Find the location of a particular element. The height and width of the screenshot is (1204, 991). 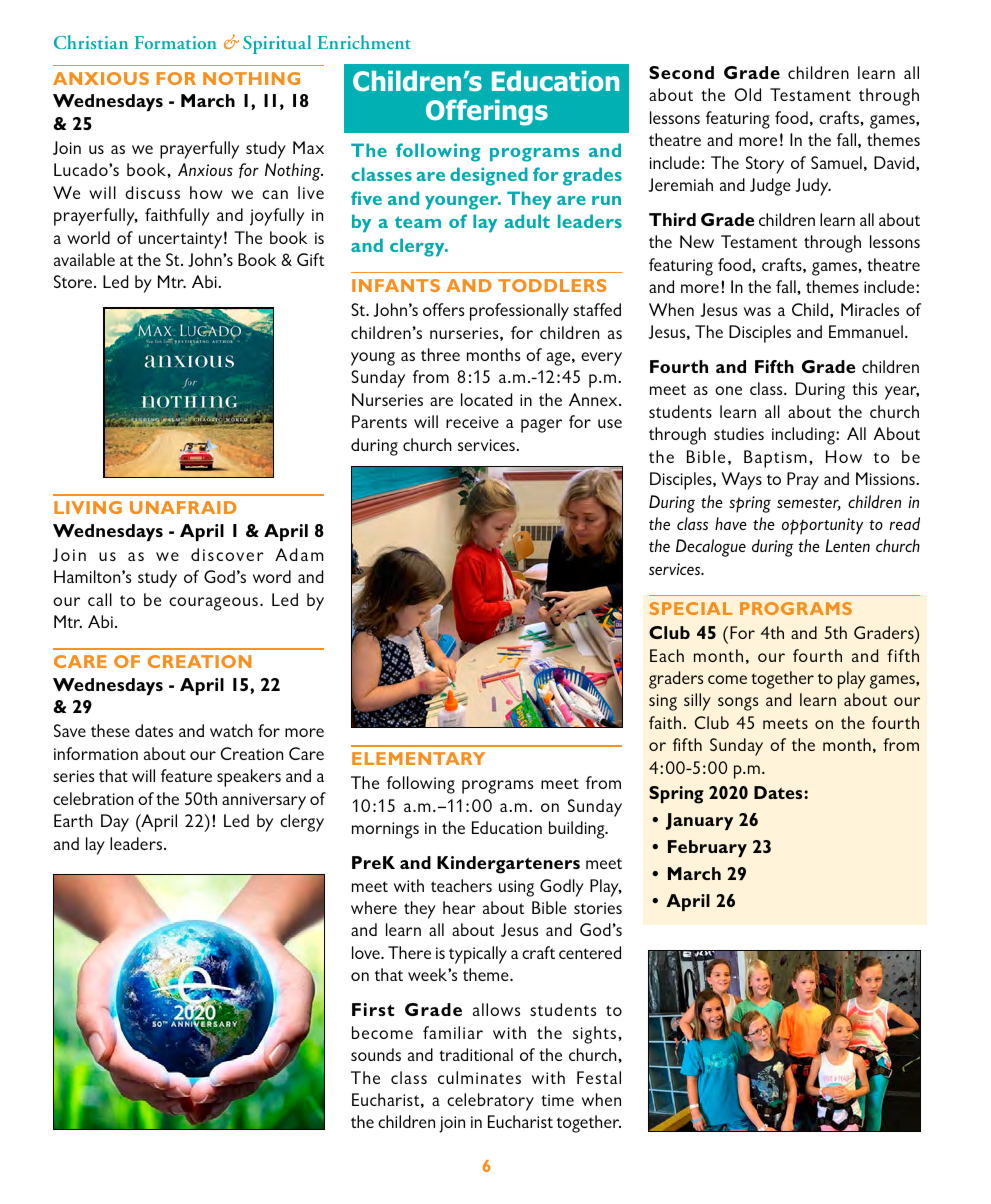

professionally is located at coordinates (519, 312).
